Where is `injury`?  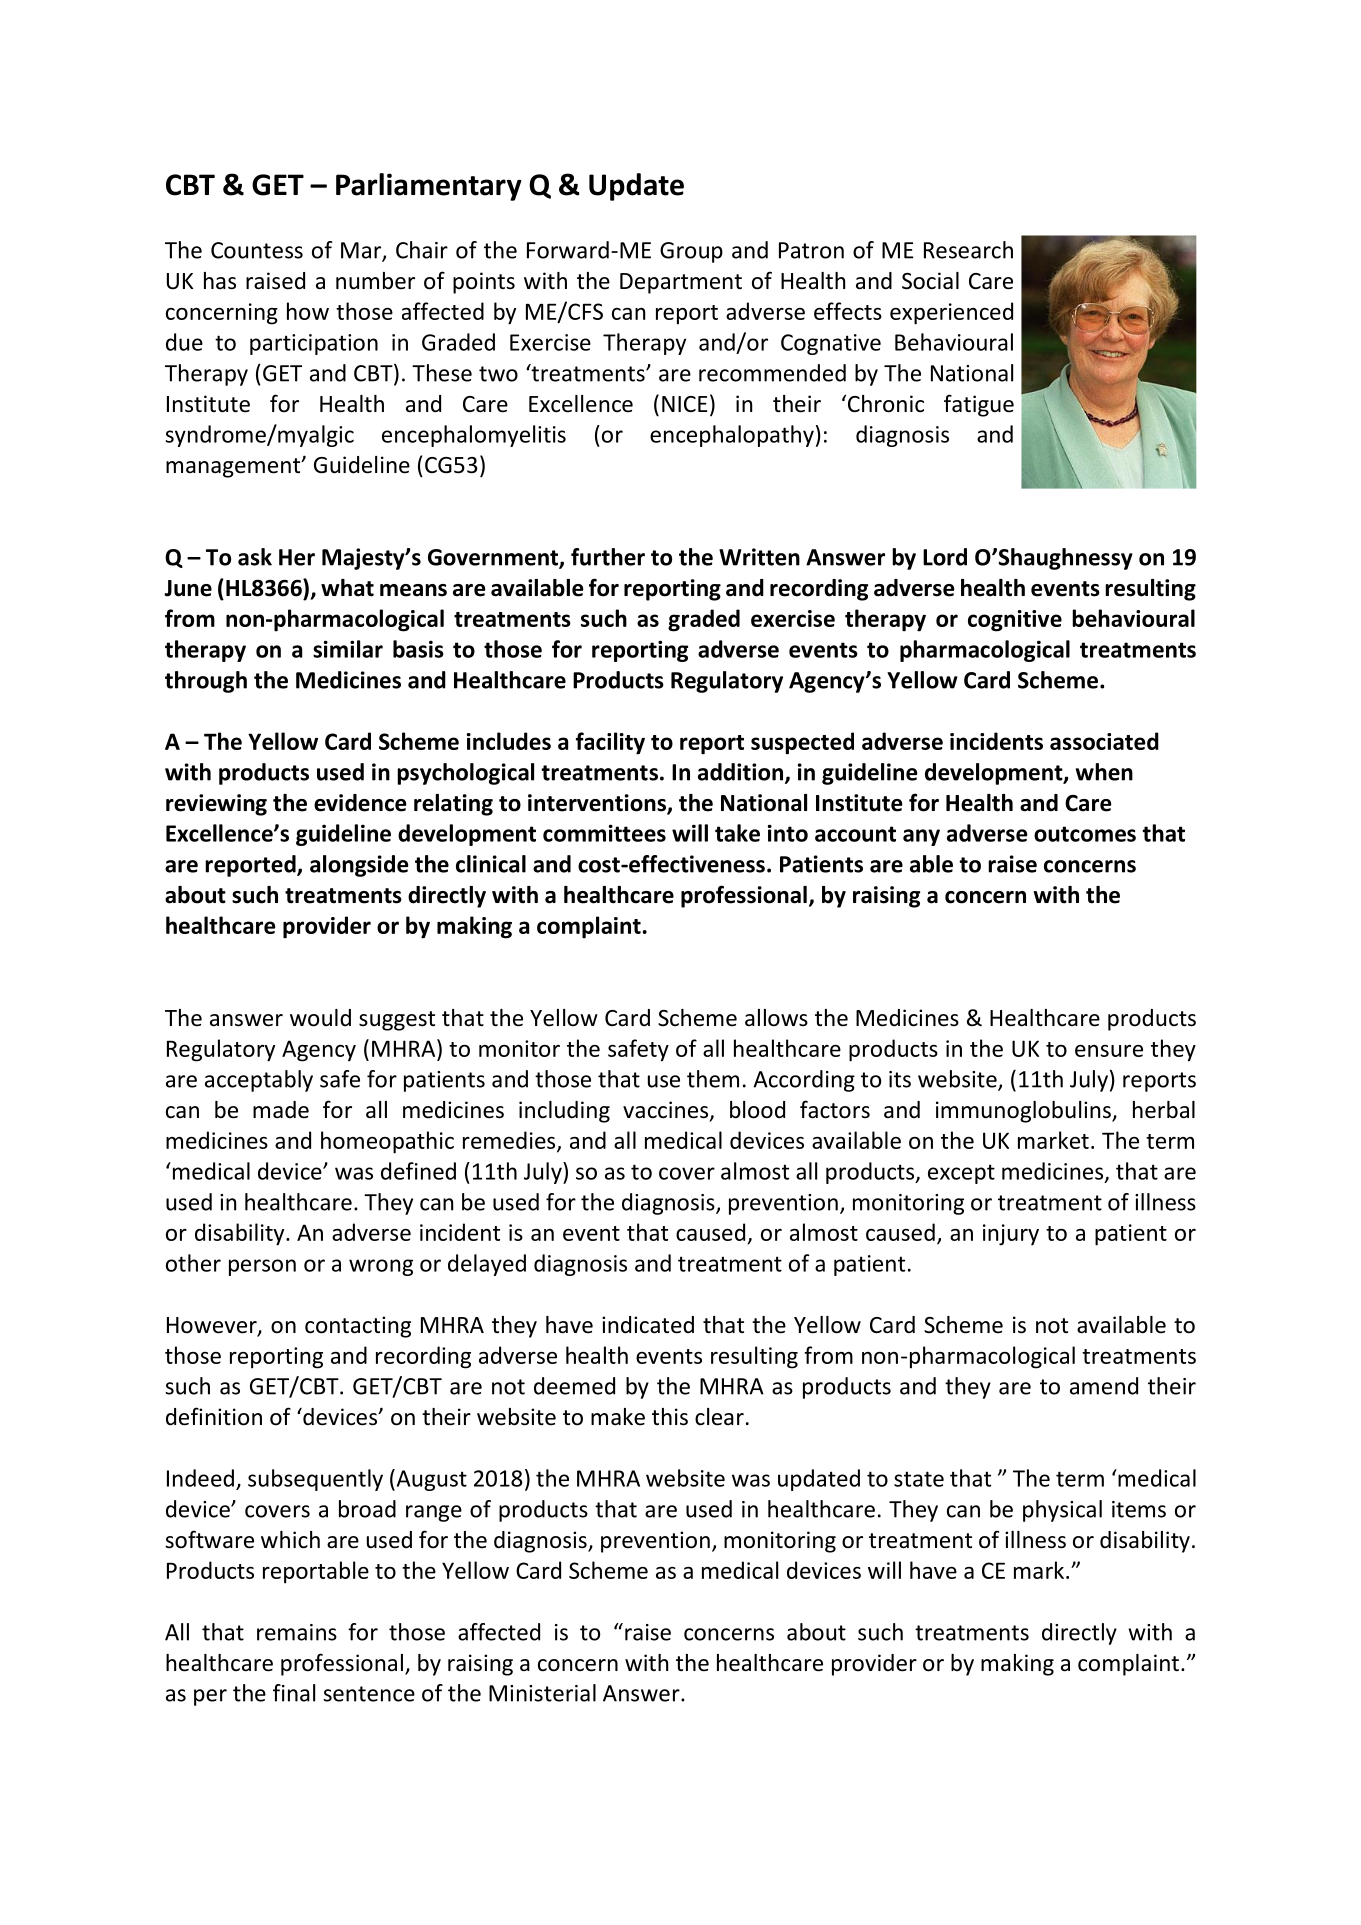
injury is located at coordinates (1011, 1235).
